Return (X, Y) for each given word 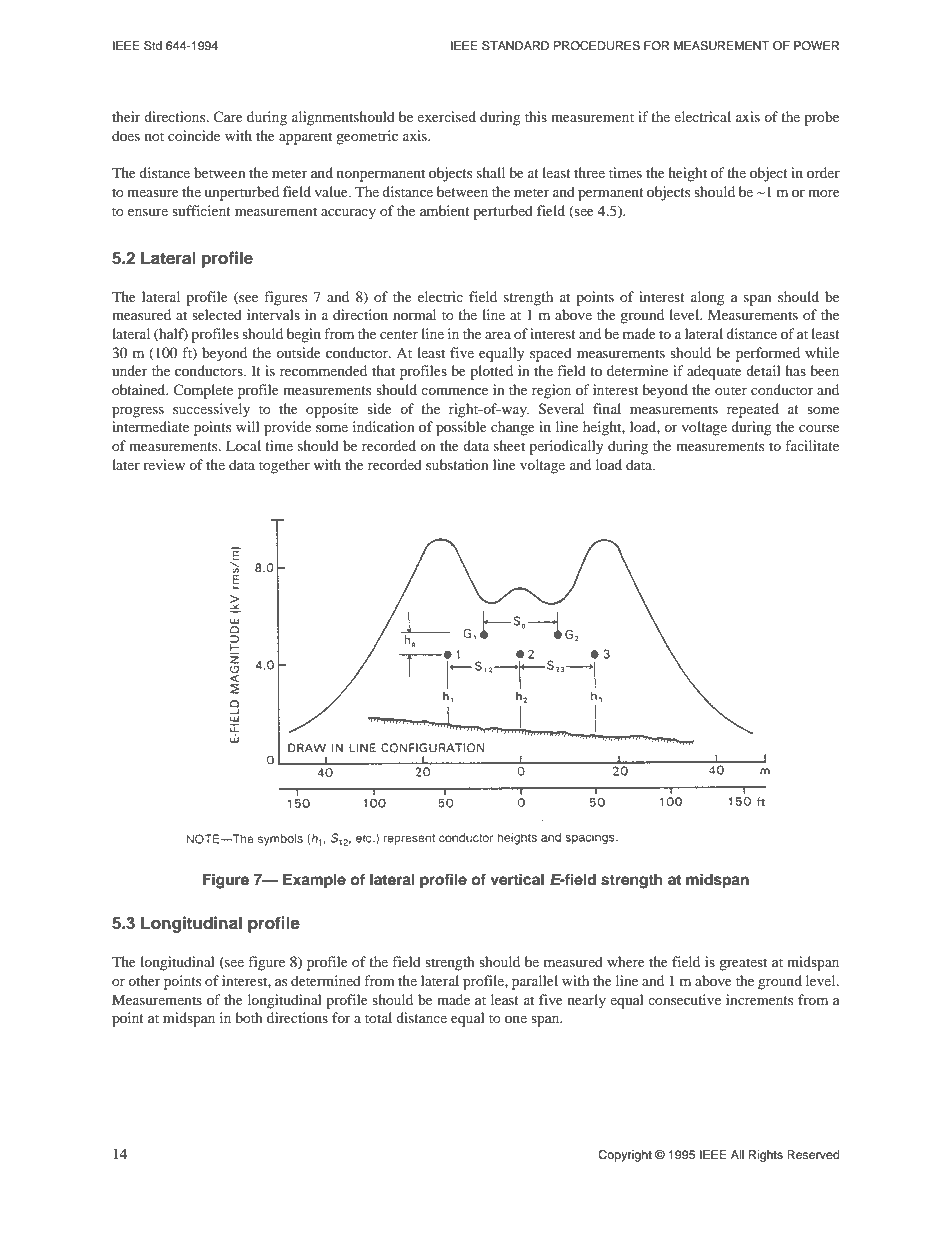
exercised (446, 116)
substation (457, 464)
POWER (817, 45)
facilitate (812, 445)
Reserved (813, 1154)
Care (228, 116)
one (516, 1019)
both (249, 1017)
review (164, 464)
